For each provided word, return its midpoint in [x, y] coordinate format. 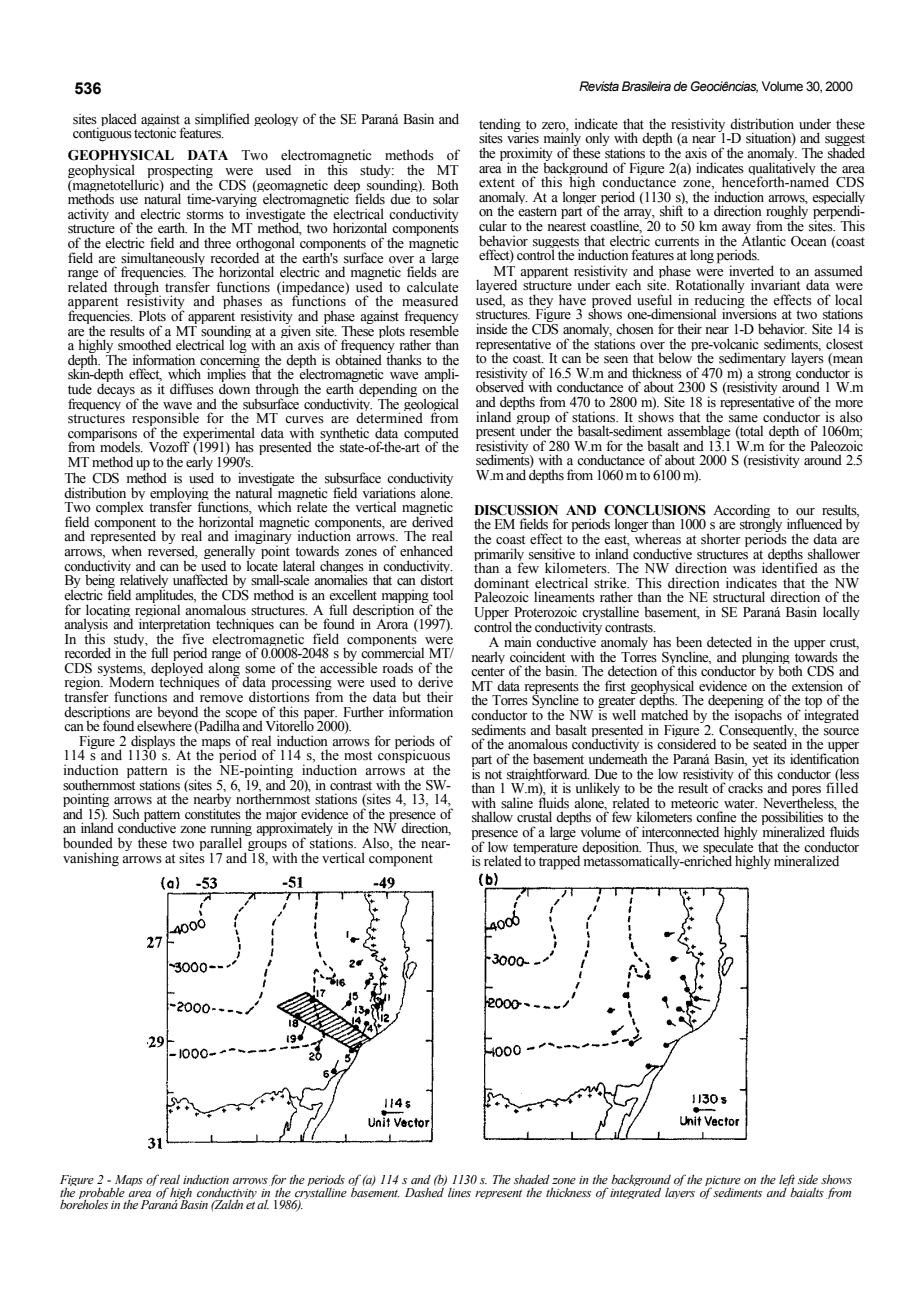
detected [729, 642]
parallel [222, 845]
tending [500, 126]
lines [459, 1192]
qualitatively [782, 169]
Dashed [424, 1191]
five [193, 638]
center [488, 672]
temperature [546, 850]
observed [500, 386]
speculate [729, 848]
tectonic [155, 132]
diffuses [192, 389]
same [743, 419]
